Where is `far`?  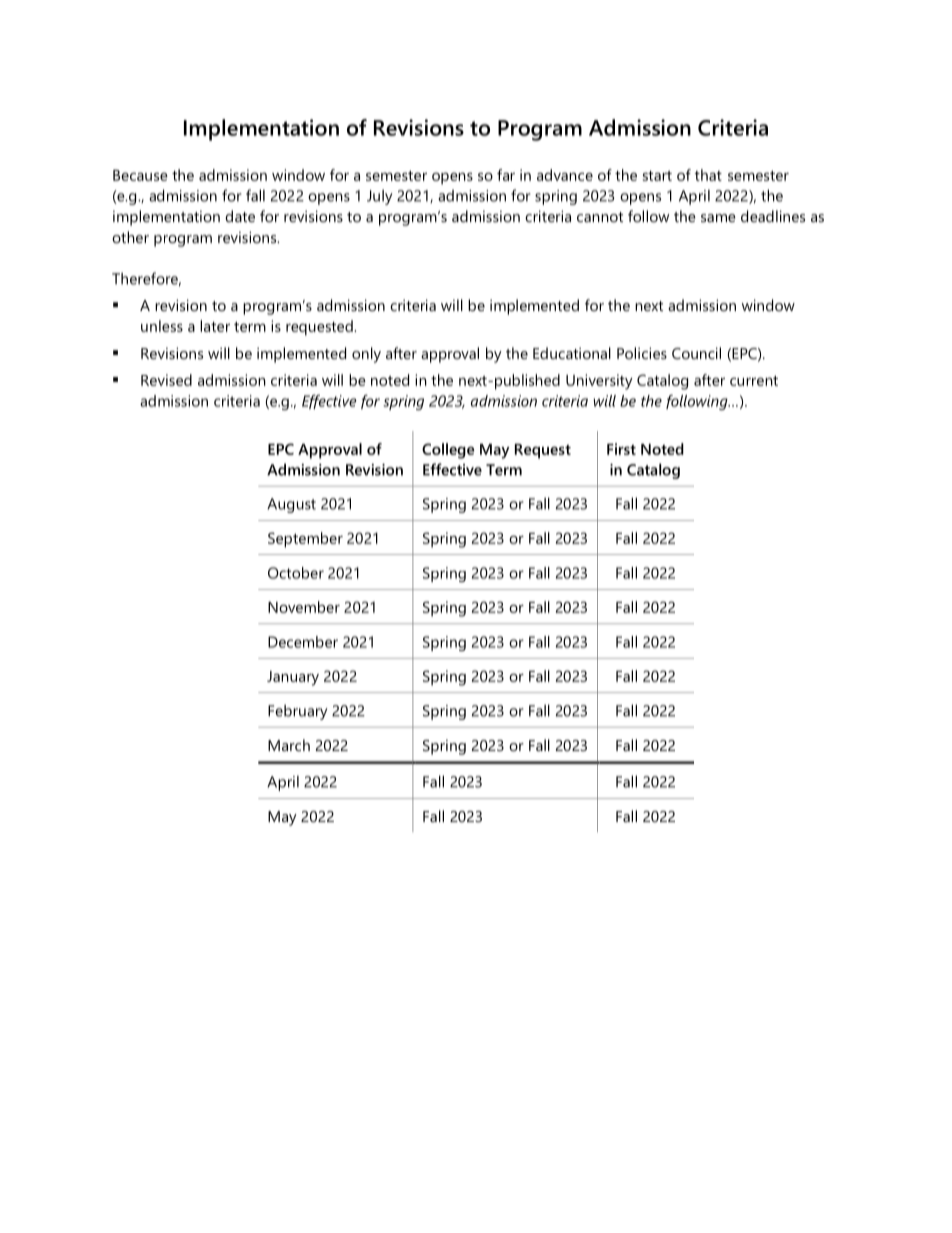 far is located at coordinates (506, 175).
